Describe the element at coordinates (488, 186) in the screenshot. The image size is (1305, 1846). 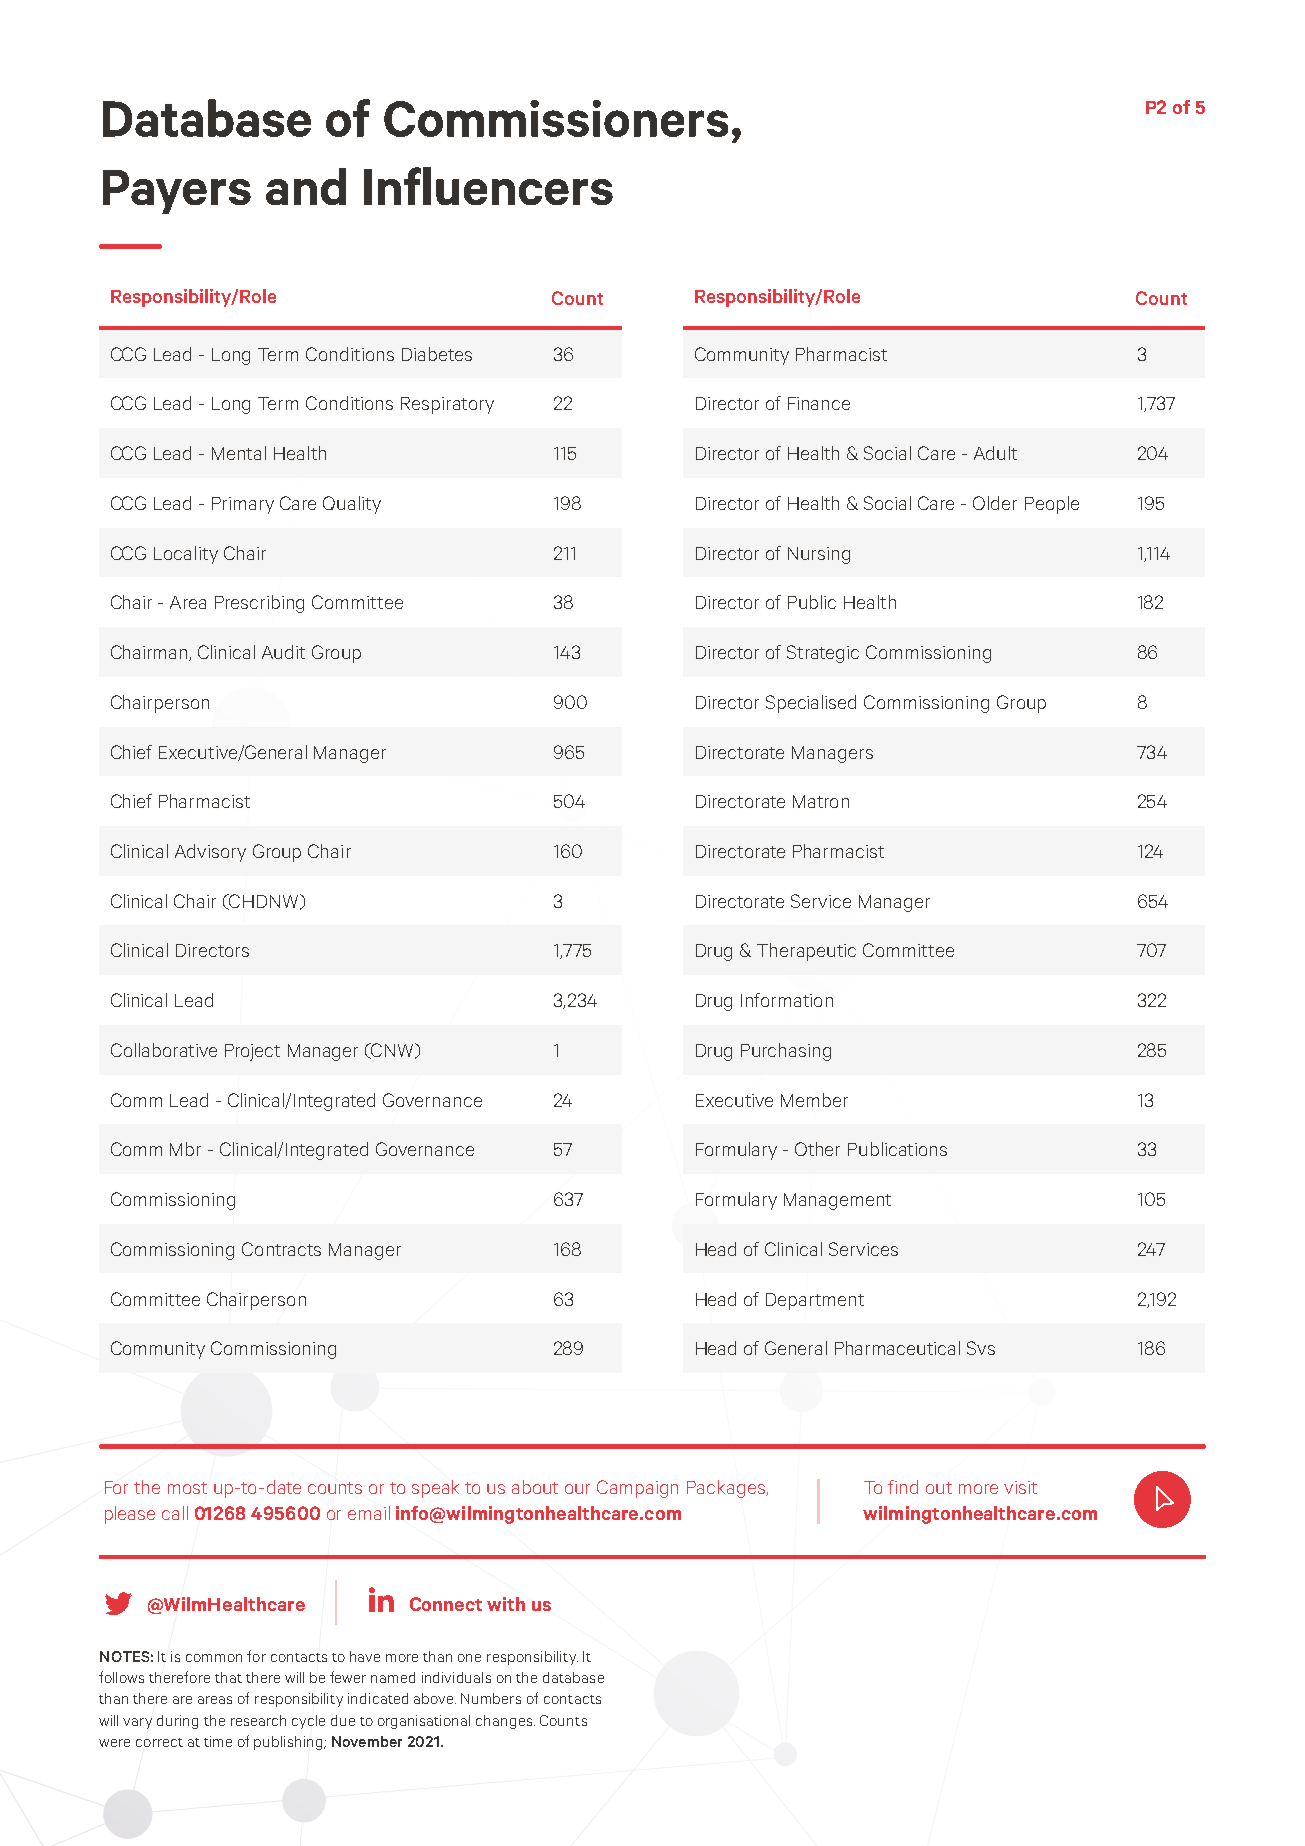
I see `Influencers` at that location.
